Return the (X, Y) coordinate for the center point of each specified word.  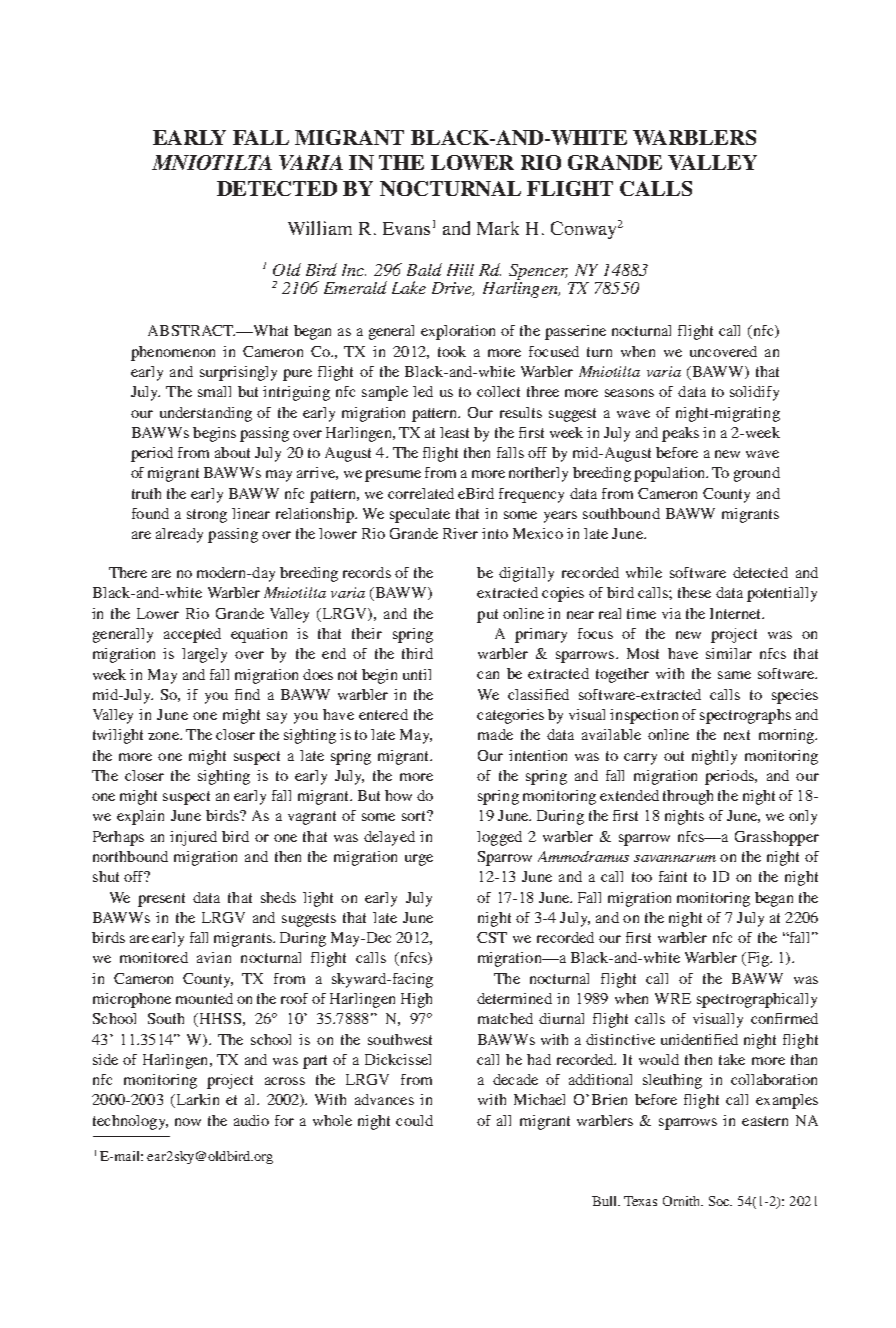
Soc (720, 1201)
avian (214, 957)
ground (757, 474)
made (495, 734)
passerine (575, 332)
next (737, 735)
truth (146, 493)
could (414, 1120)
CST (492, 937)
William (320, 228)
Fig (758, 959)
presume (393, 476)
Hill (460, 270)
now (188, 1122)
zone (164, 736)
